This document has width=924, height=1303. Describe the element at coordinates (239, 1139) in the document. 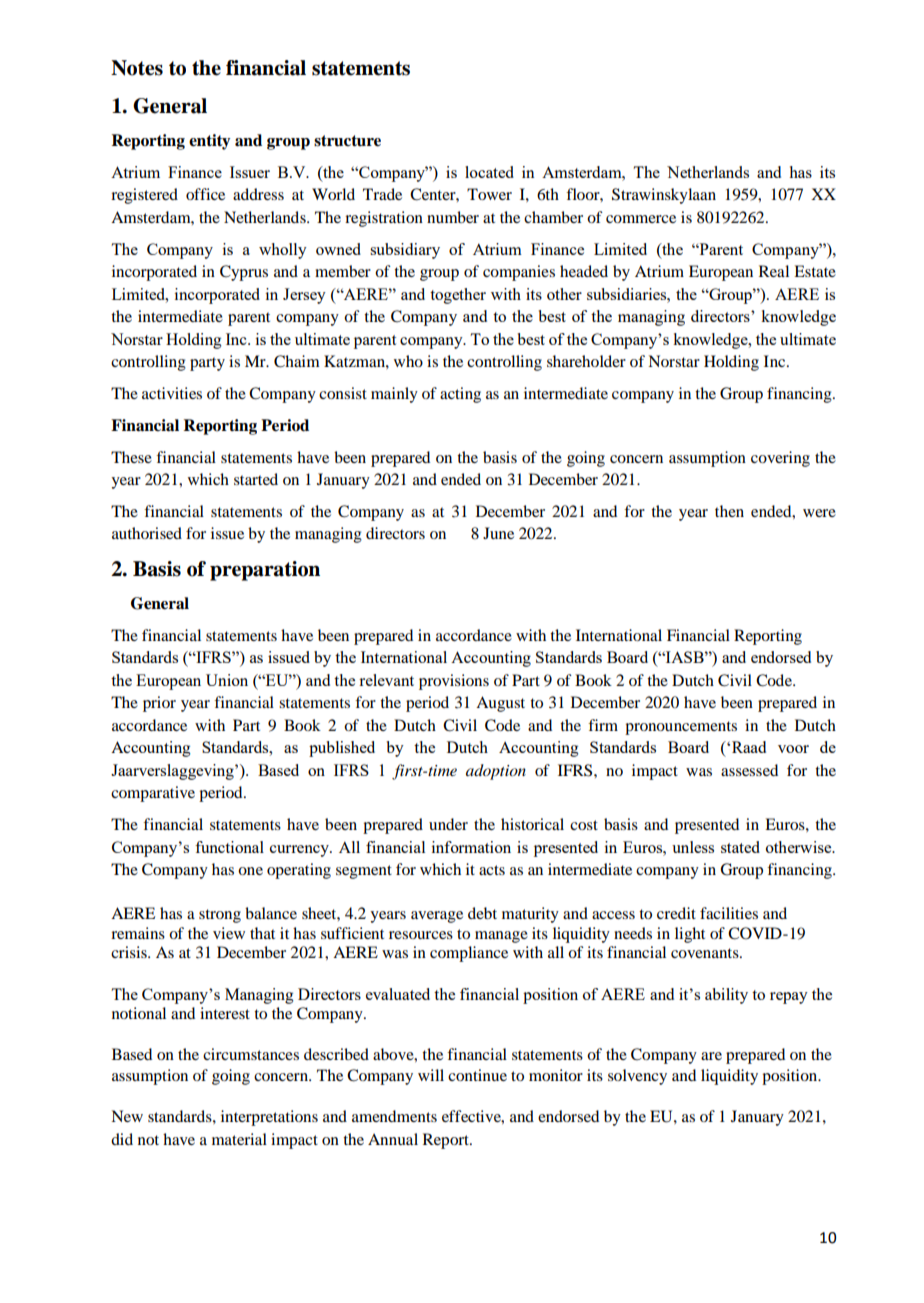

I see `material` at that location.
